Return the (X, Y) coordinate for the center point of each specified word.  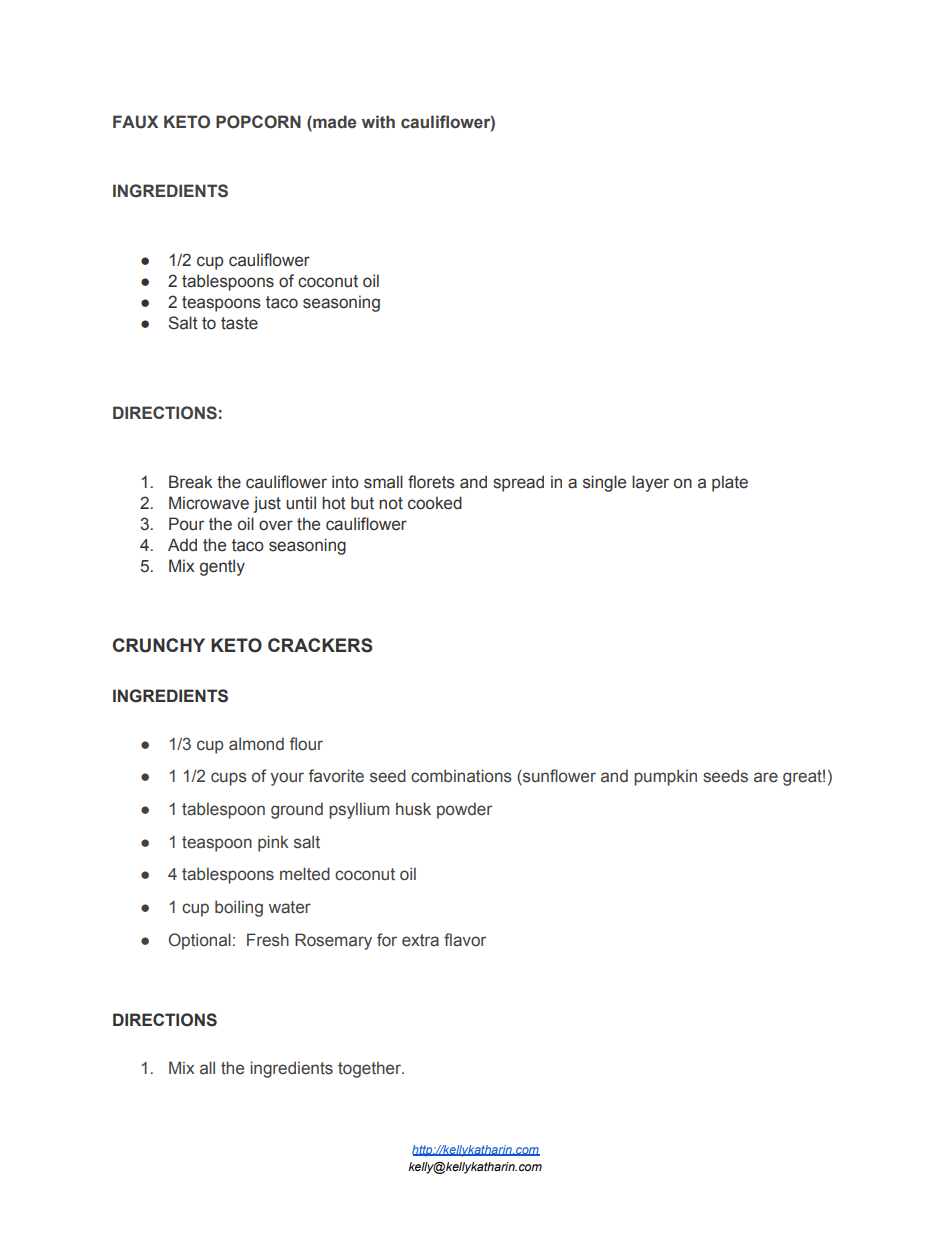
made (333, 123)
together (371, 1069)
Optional (200, 941)
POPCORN (258, 122)
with (378, 122)
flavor (465, 940)
